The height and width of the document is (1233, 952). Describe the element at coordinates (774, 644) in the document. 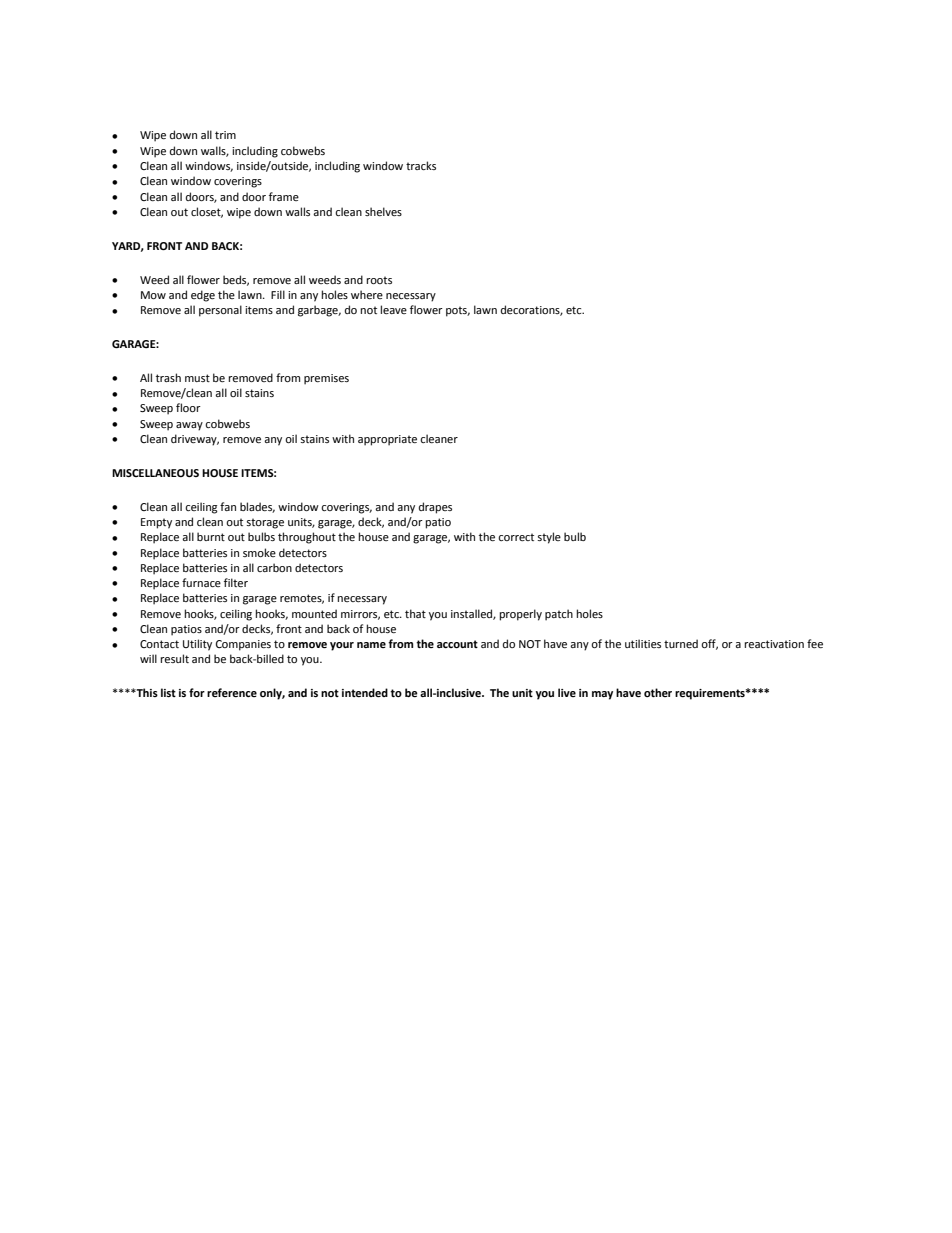

I see `reactivation` at that location.
